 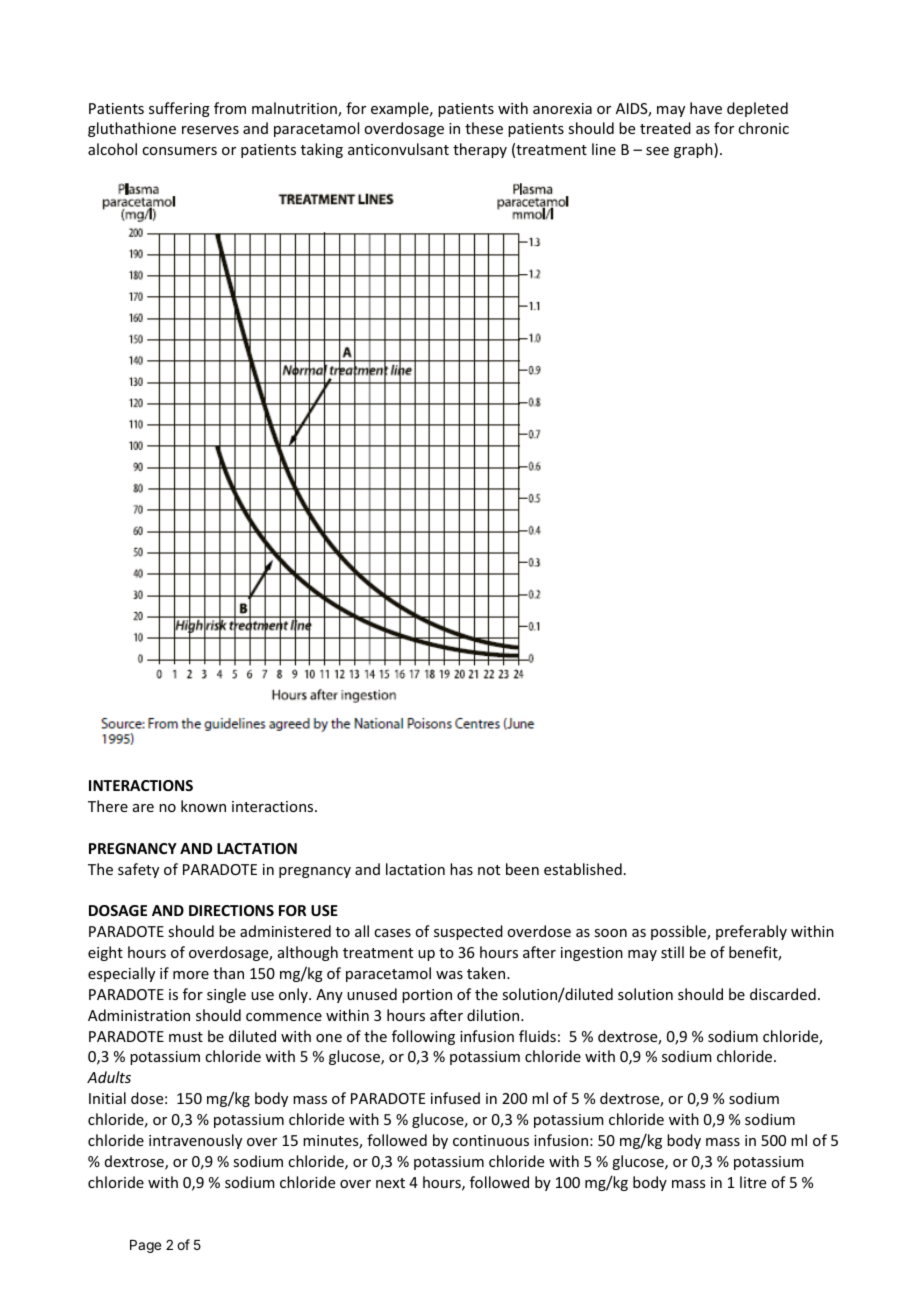 What do you see at coordinates (694, 150) in the document?
I see `graph` at bounding box center [694, 150].
